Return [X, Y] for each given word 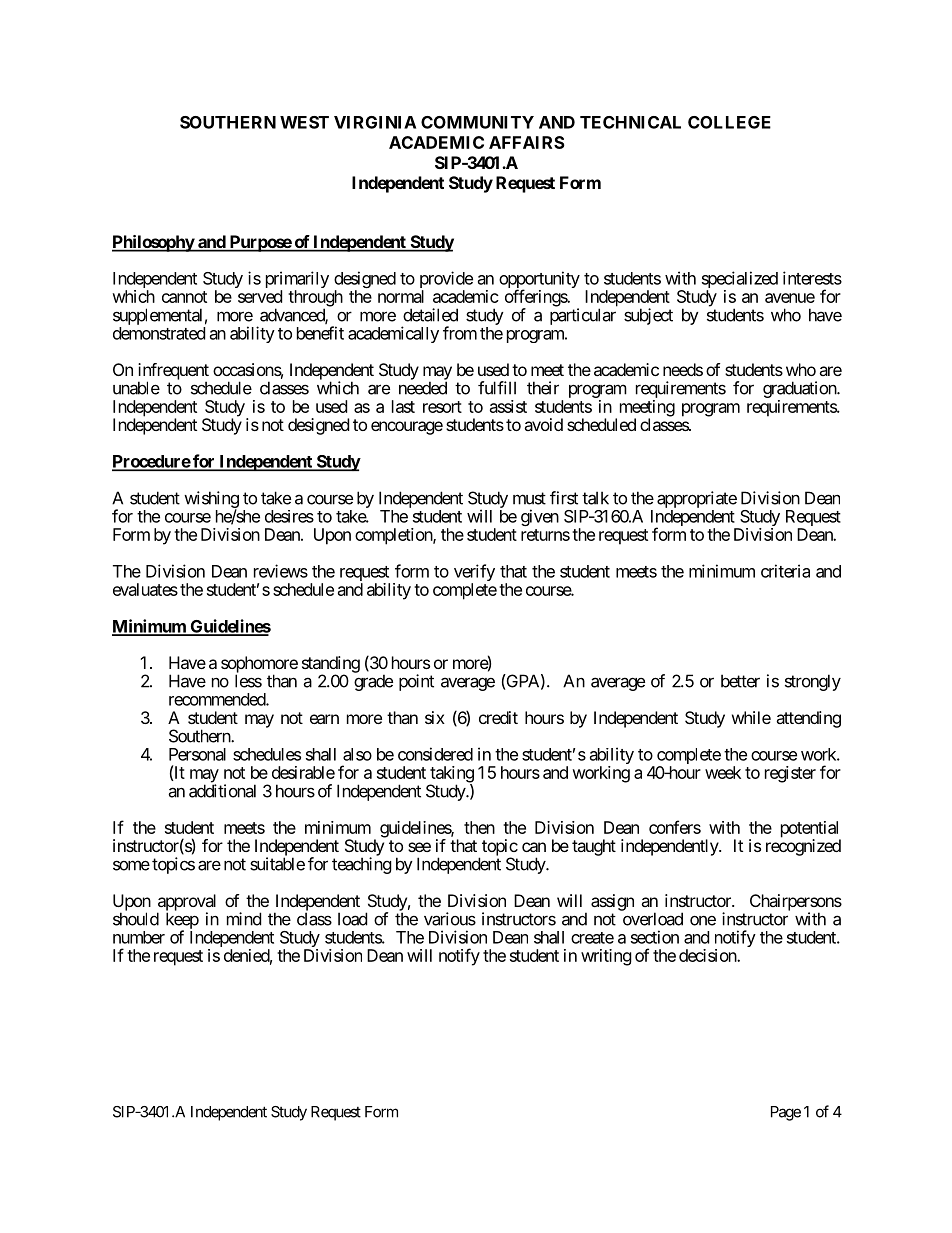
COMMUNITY [477, 122]
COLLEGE [729, 122]
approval [186, 903]
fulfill [497, 388]
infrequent [173, 372]
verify [474, 574]
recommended [218, 699]
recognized [803, 847]
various [450, 919]
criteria [785, 571]
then [479, 827]
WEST [304, 122]
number [139, 937]
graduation [800, 391]
